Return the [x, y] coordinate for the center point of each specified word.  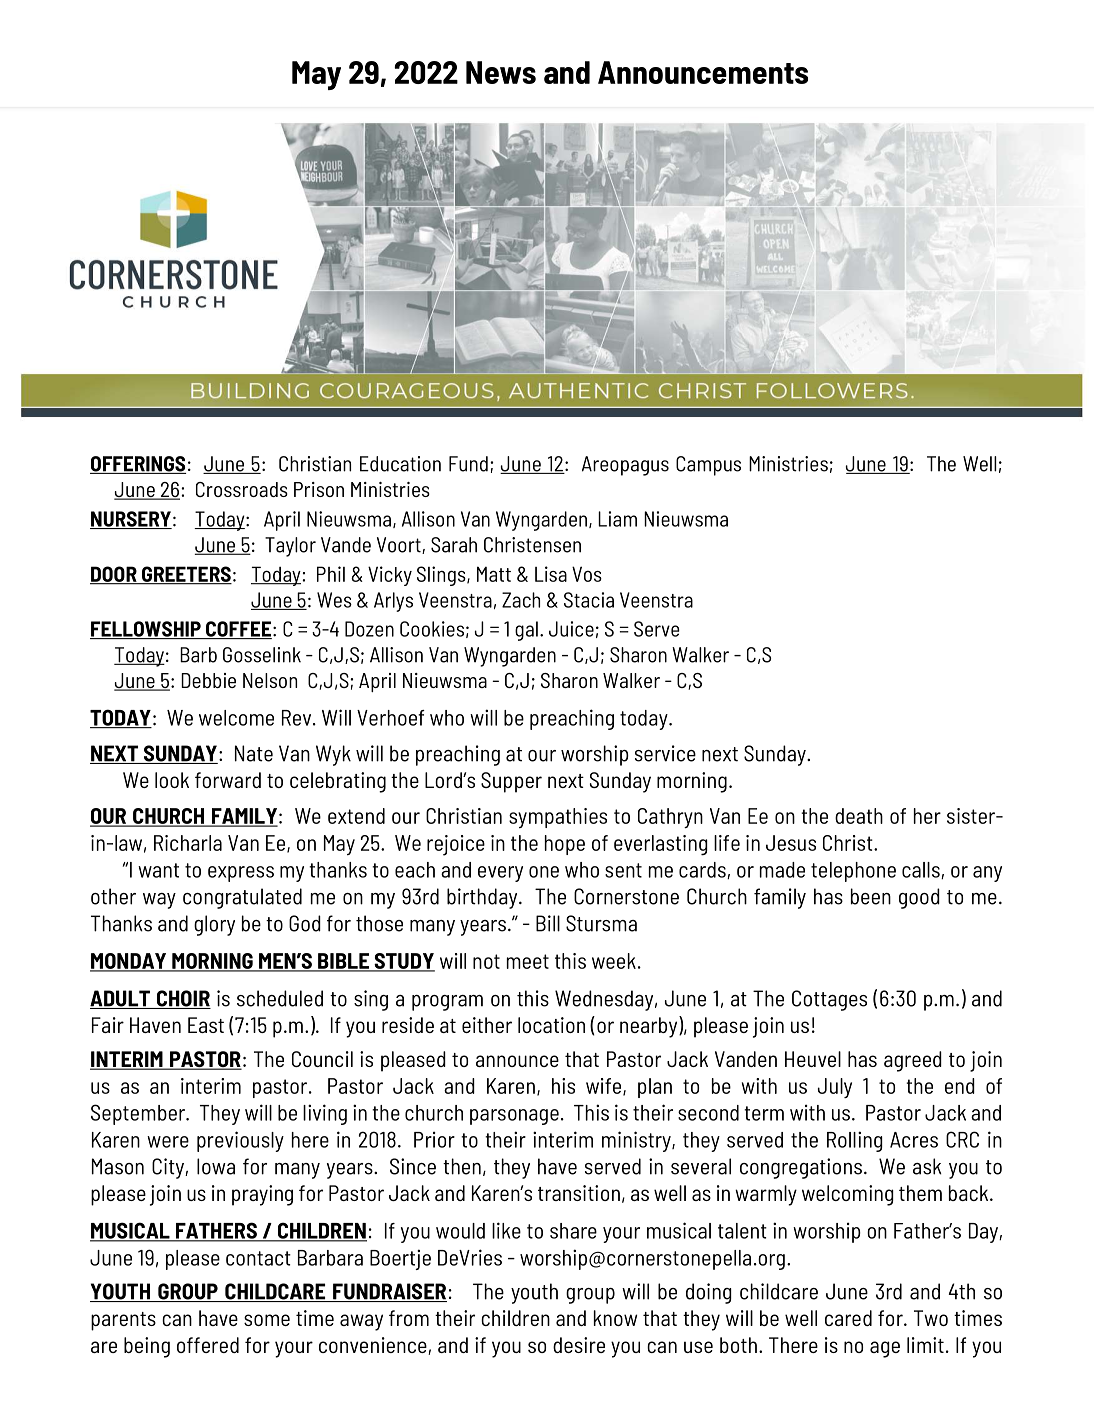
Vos [587, 574]
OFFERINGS [138, 465]
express [241, 874]
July [835, 1088]
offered [208, 1345]
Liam [617, 519]
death [859, 816]
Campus [708, 466]
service [665, 753]
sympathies [558, 818]
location [551, 1025]
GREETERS [186, 575]
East [206, 1025]
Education [400, 464]
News [501, 72]
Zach [521, 600]
